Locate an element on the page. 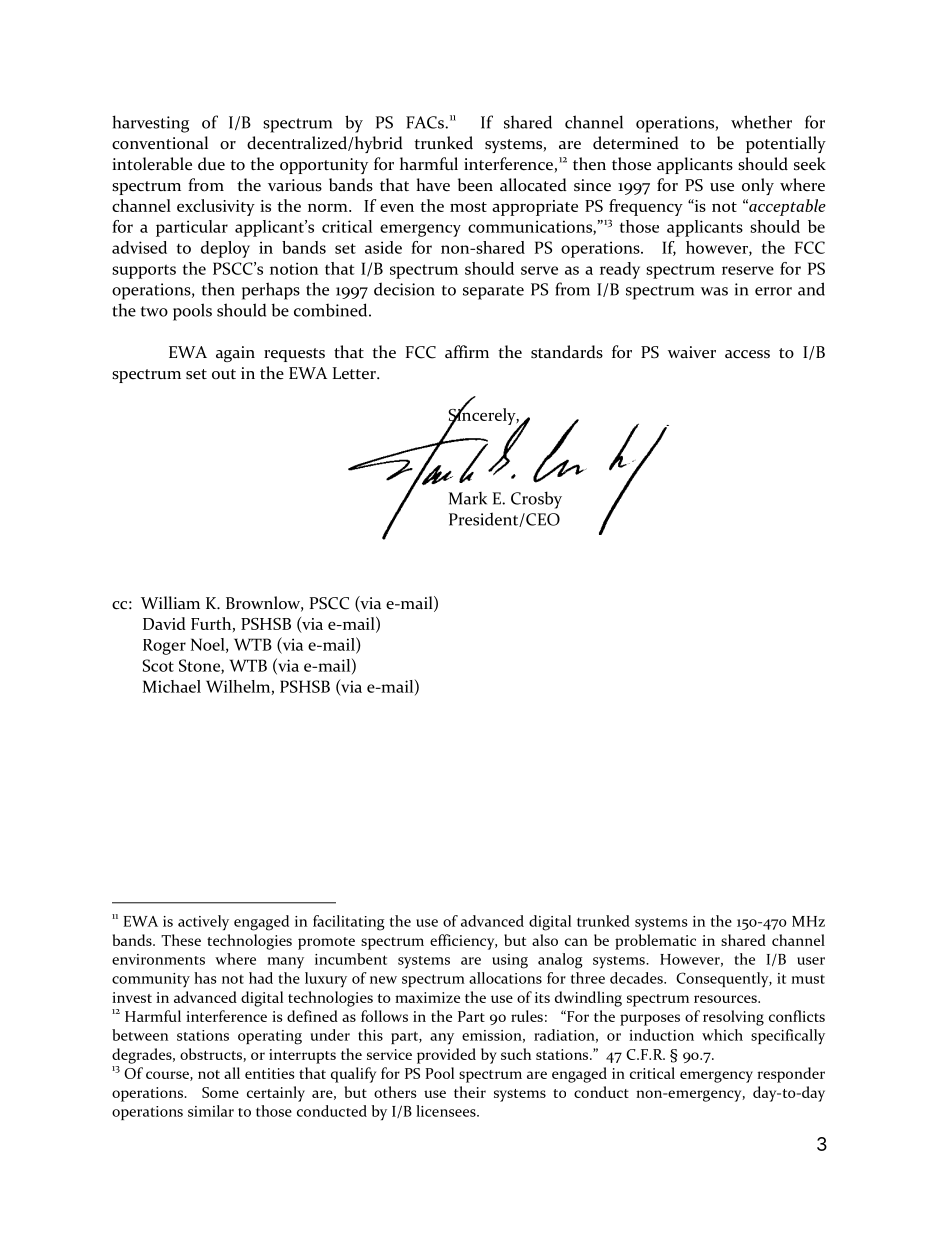 The height and width of the image is (1233, 952). whether is located at coordinates (761, 122).
